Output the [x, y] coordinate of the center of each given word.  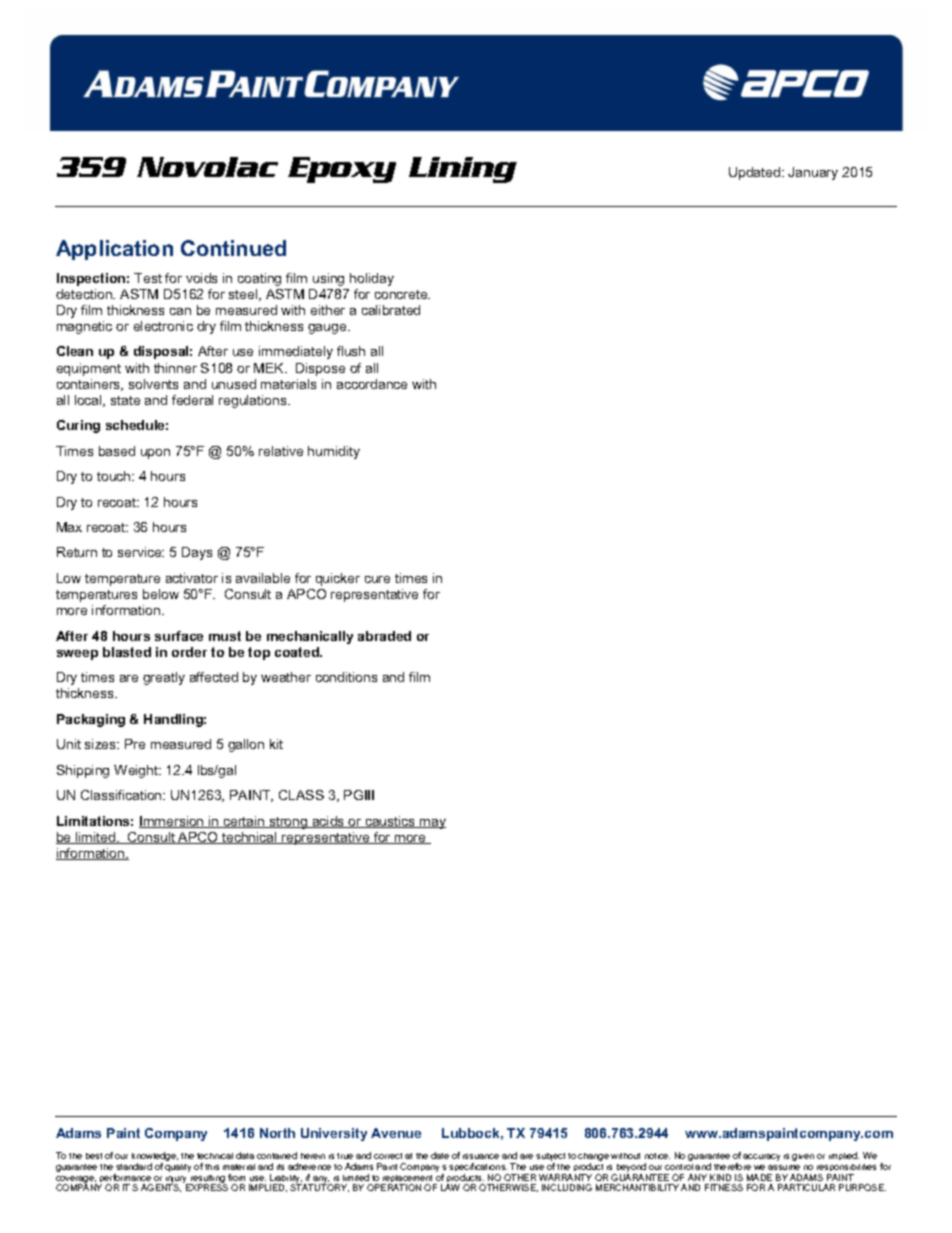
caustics [390, 822]
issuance [481, 1156]
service [141, 552]
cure [377, 579]
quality [178, 1168]
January [813, 173]
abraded [384, 636]
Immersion [172, 822]
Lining [463, 170]
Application [114, 250]
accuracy [761, 1157]
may [432, 824]
